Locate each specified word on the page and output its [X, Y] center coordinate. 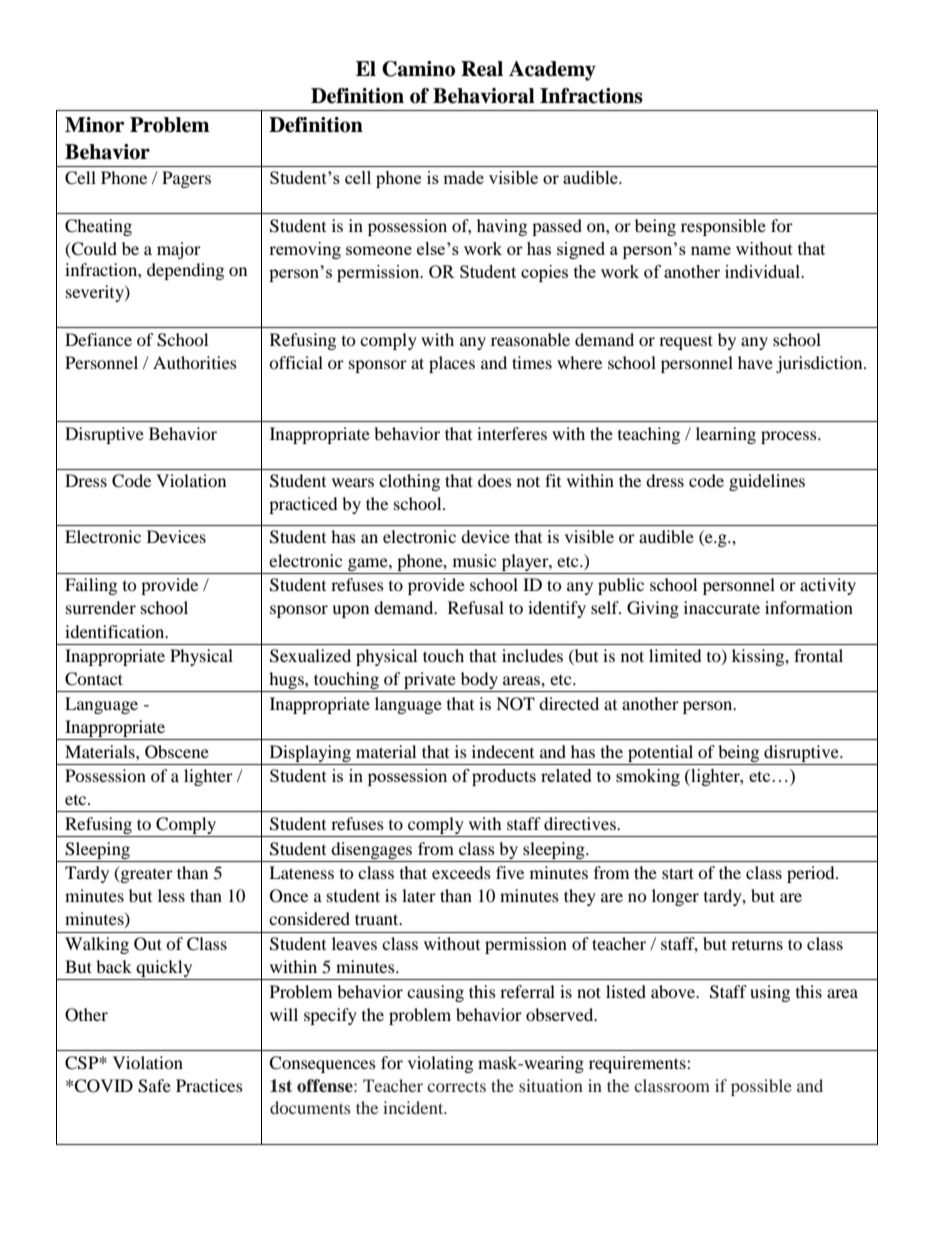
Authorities [195, 362]
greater [146, 874]
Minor [95, 125]
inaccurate [722, 607]
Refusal [476, 607]
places [452, 364]
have [755, 362]
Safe [154, 1086]
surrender [101, 607]
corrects [456, 1086]
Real [482, 69]
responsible [723, 227]
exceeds [461, 872]
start [678, 873]
